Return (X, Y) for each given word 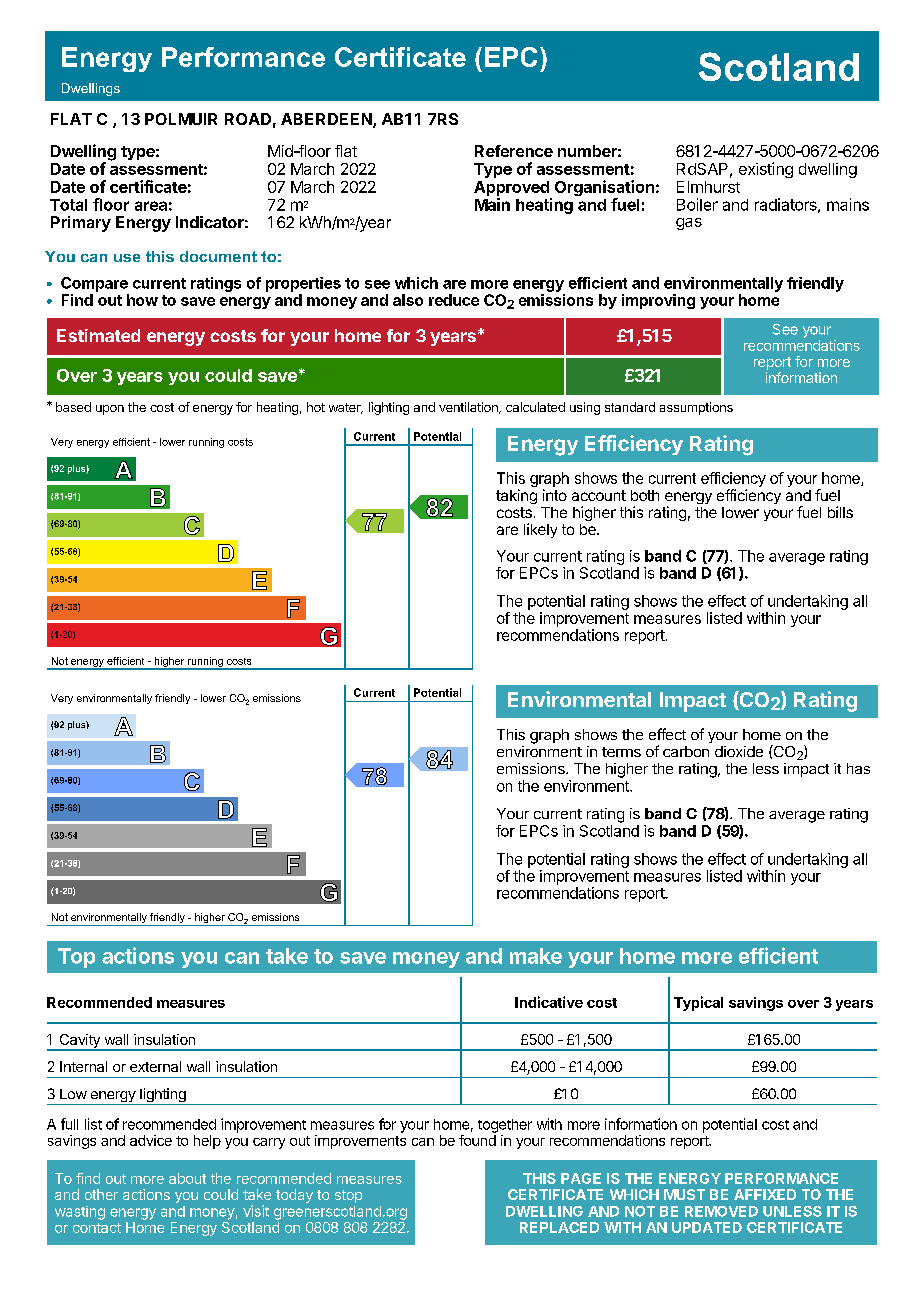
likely (540, 530)
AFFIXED (765, 1194)
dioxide (739, 751)
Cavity (79, 1042)
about (187, 1178)
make (536, 956)
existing (766, 170)
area (151, 206)
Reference (514, 151)
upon (110, 410)
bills (840, 512)
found (477, 1140)
